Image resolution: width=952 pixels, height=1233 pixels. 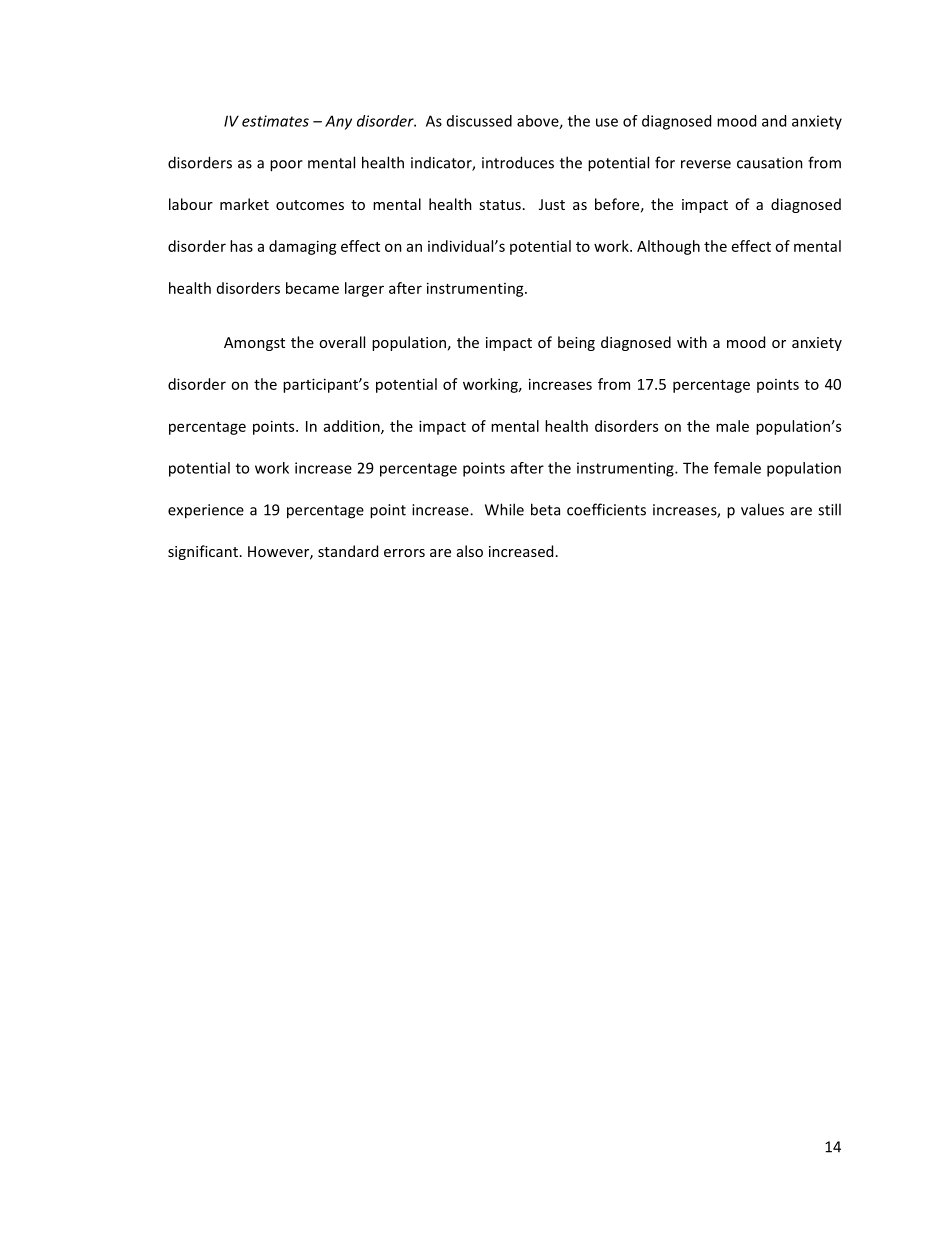 What do you see at coordinates (770, 163) in the screenshot?
I see `causation` at bounding box center [770, 163].
